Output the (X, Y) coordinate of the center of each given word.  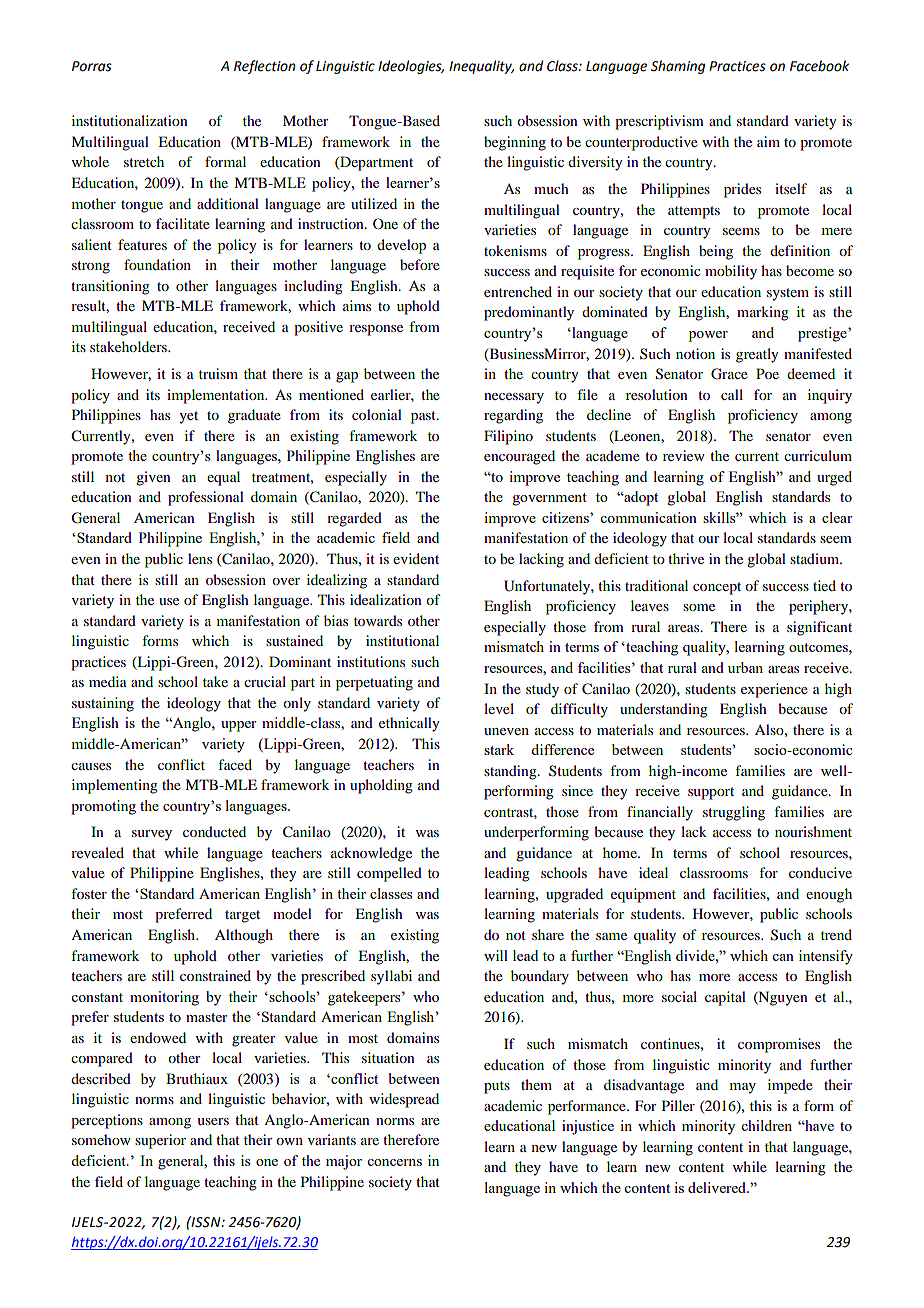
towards (378, 620)
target (242, 916)
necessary (514, 398)
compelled (389, 874)
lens (200, 558)
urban (745, 667)
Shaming (678, 67)
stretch (144, 161)
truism (218, 373)
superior (160, 1141)
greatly (757, 355)
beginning (515, 143)
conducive (820, 872)
